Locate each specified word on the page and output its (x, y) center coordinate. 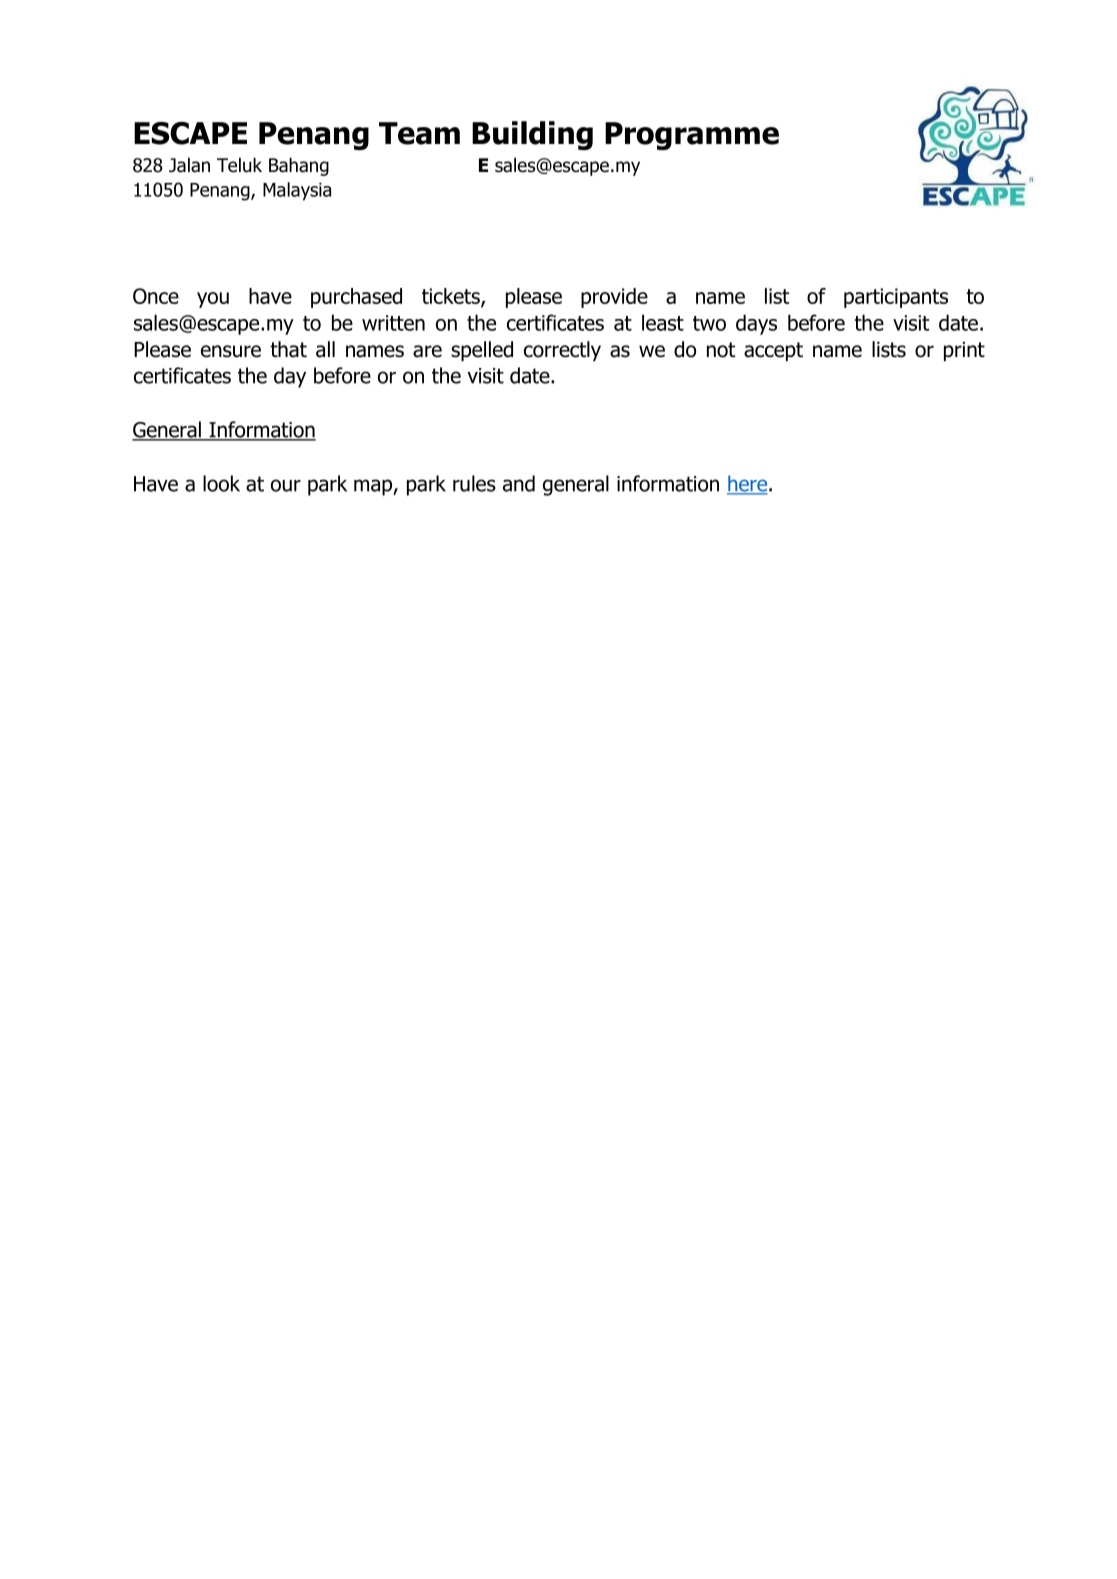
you (213, 300)
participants (896, 298)
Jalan (189, 165)
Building (532, 135)
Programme (692, 136)
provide (614, 298)
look (221, 483)
